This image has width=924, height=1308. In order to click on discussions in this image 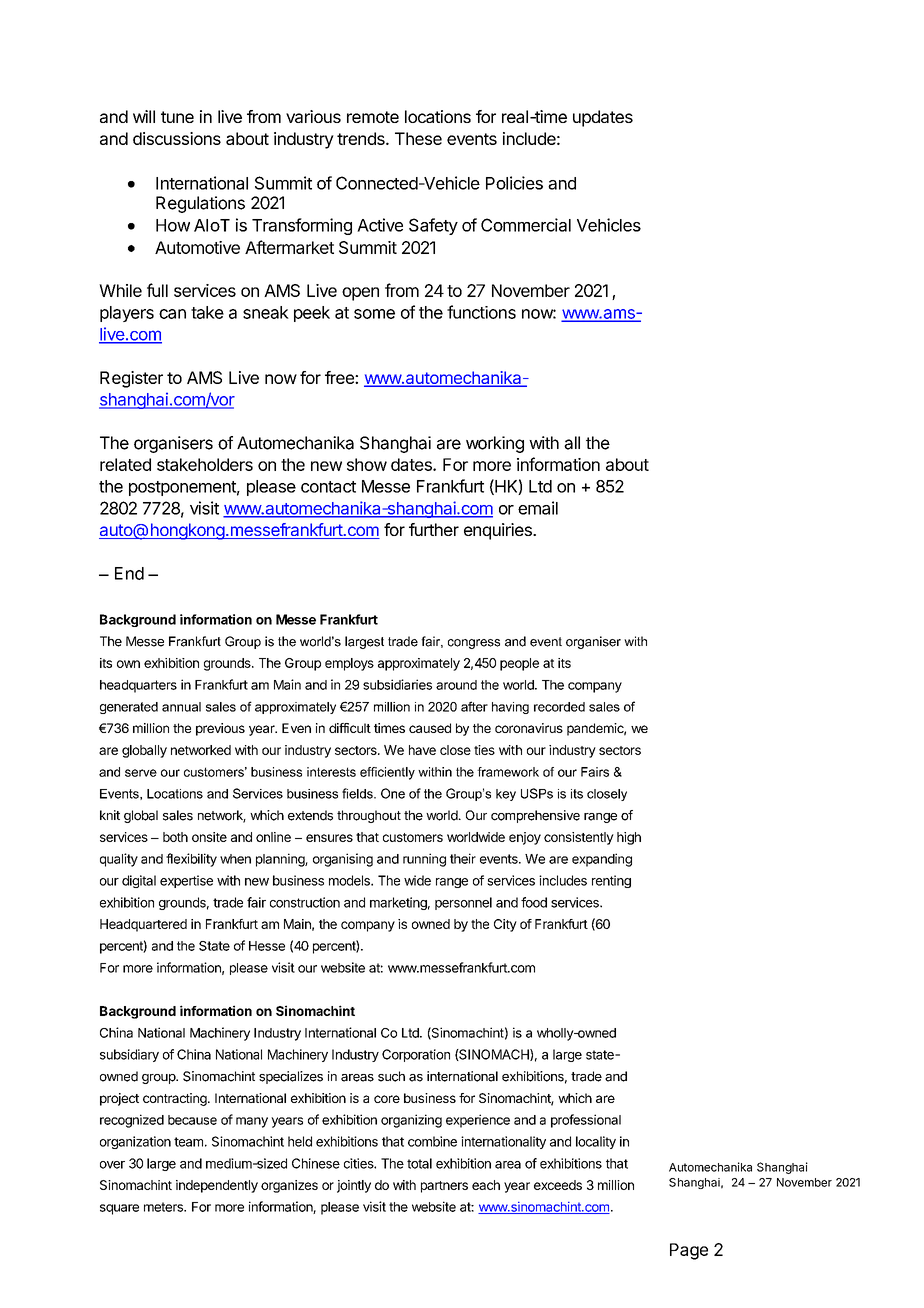, I will do `click(177, 138)`.
